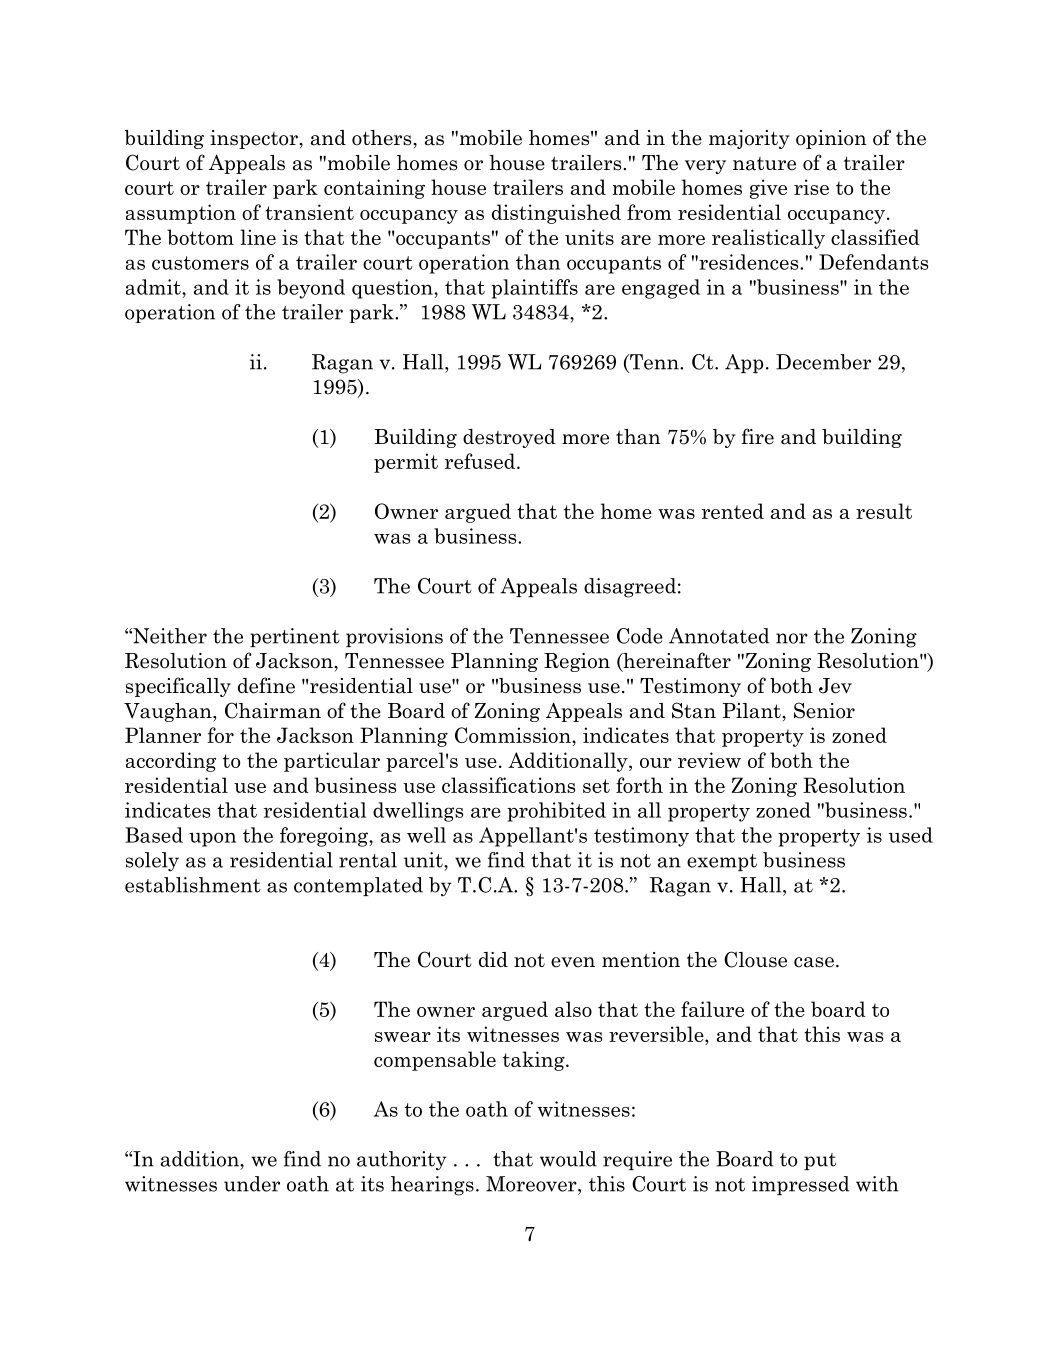 The height and width of the screenshot is (1370, 1059). What do you see at coordinates (792, 638) in the screenshot?
I see `nor` at bounding box center [792, 638].
